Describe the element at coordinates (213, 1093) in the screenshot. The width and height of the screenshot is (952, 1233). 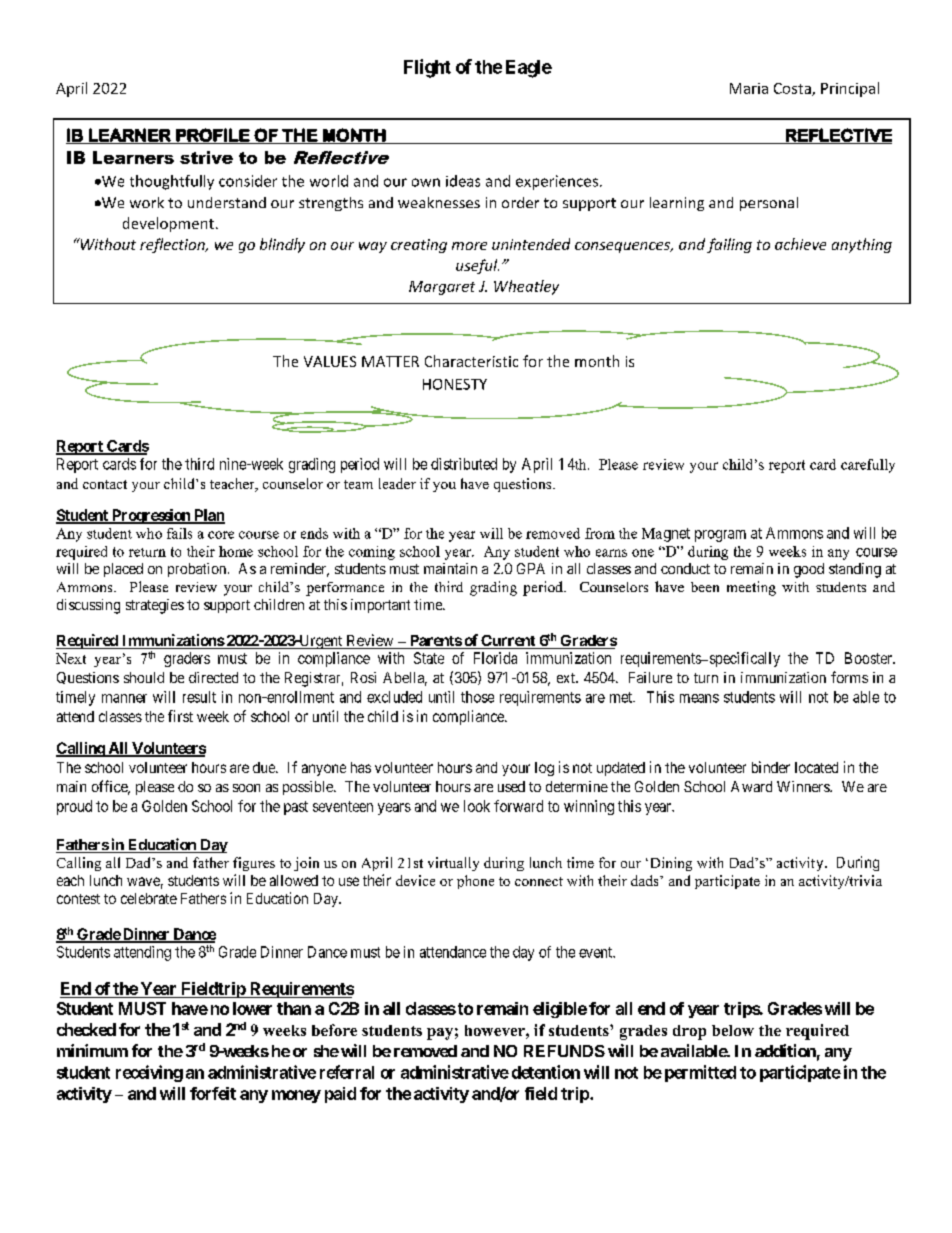
I see `forfeit` at that location.
